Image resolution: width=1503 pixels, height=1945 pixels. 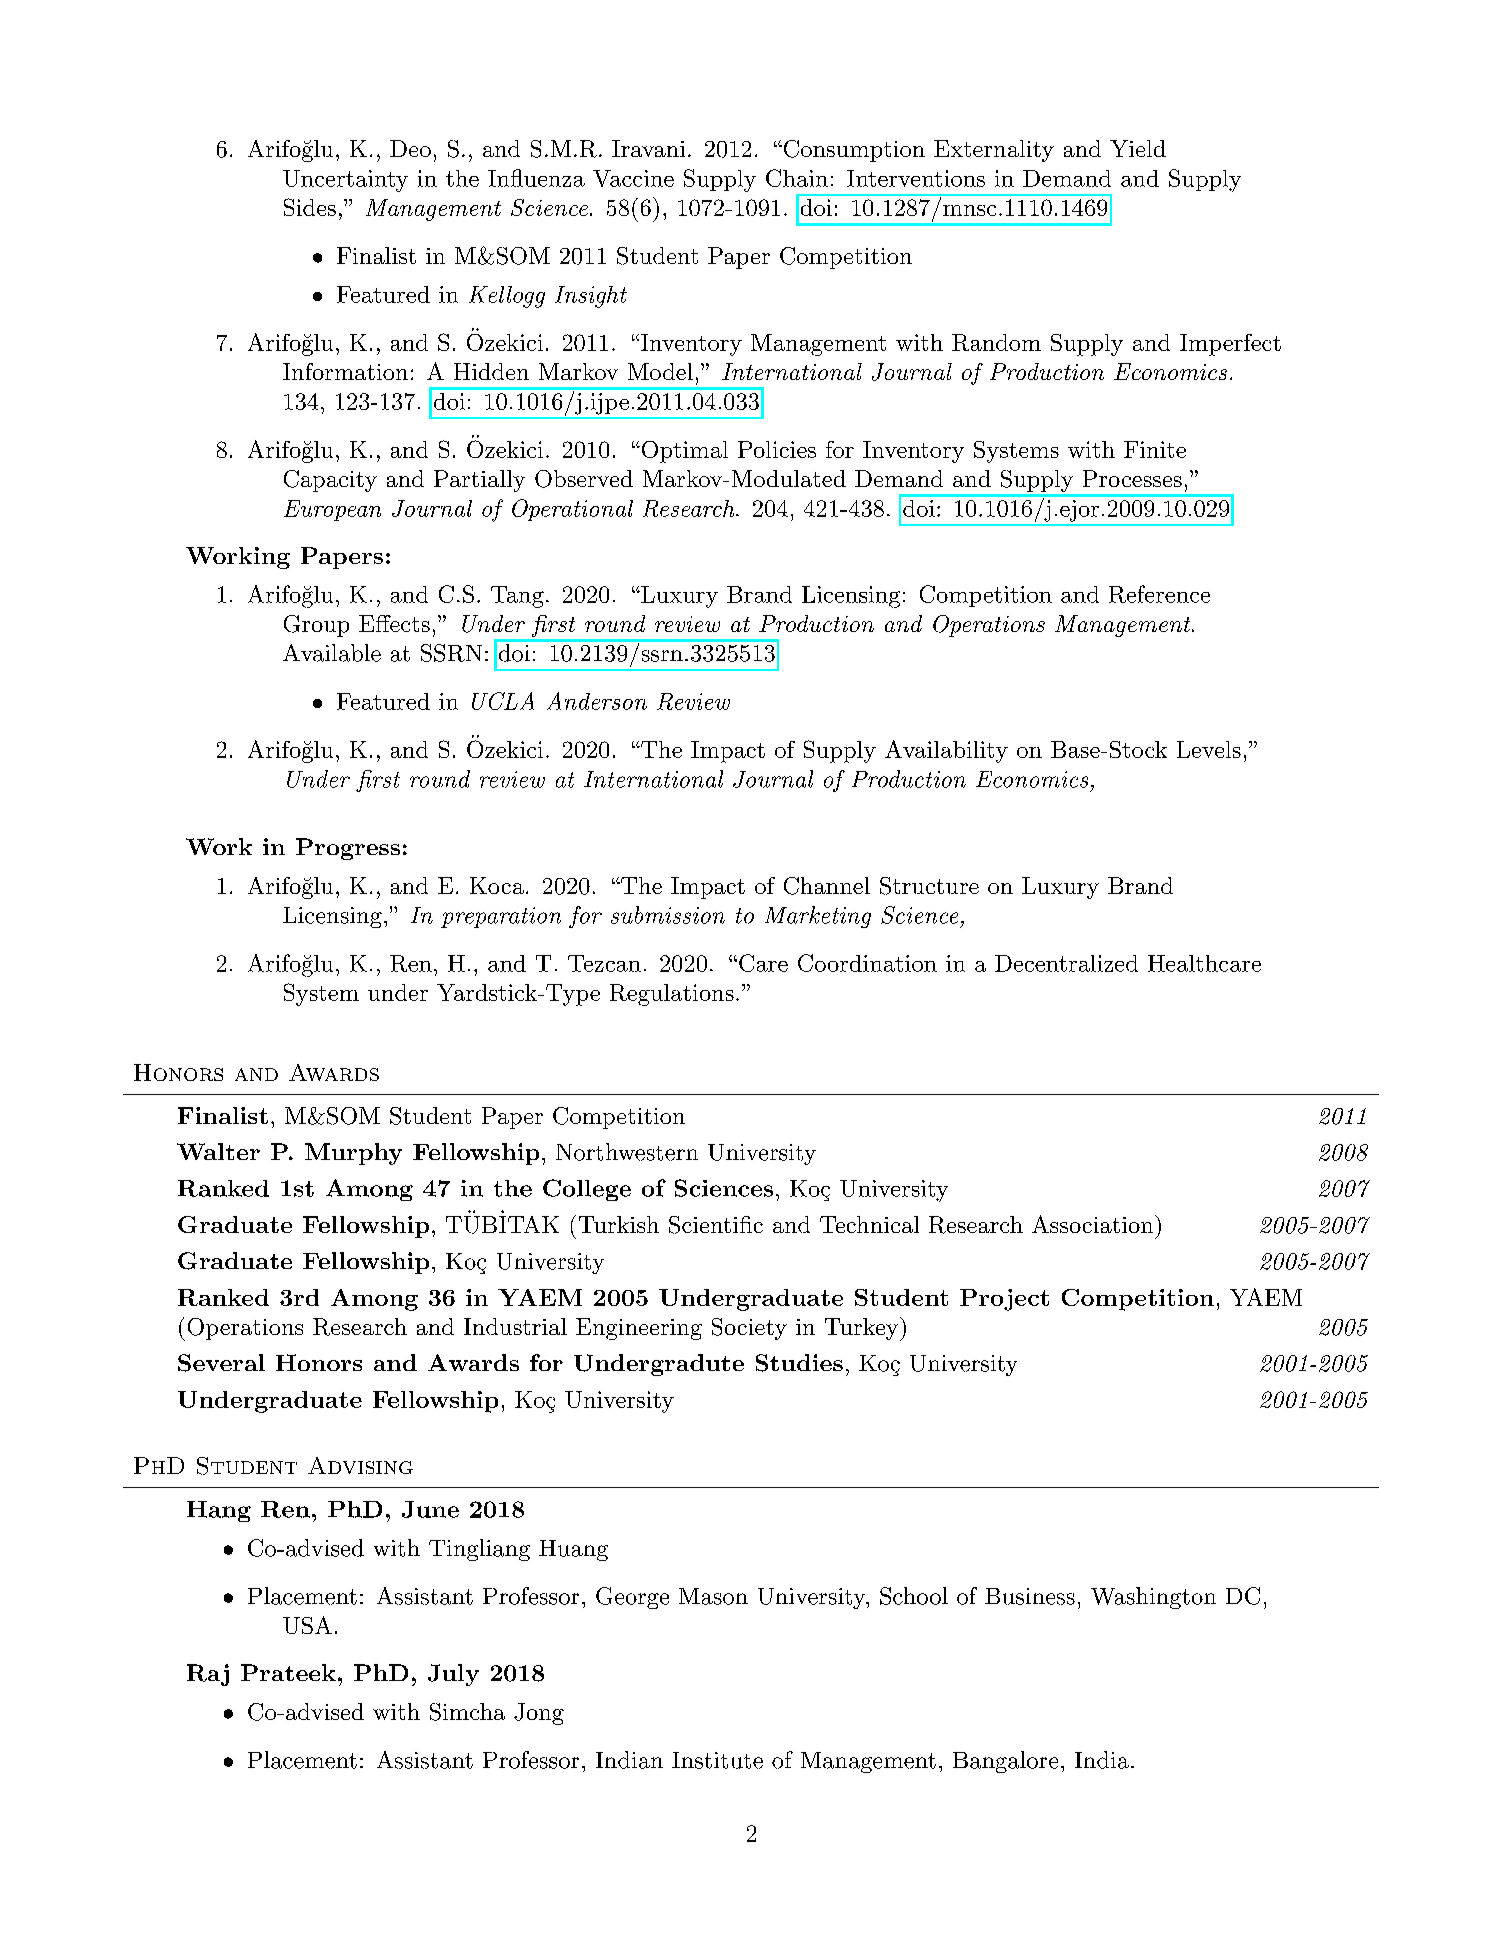 I want to click on Yield, so click(x=1138, y=148).
